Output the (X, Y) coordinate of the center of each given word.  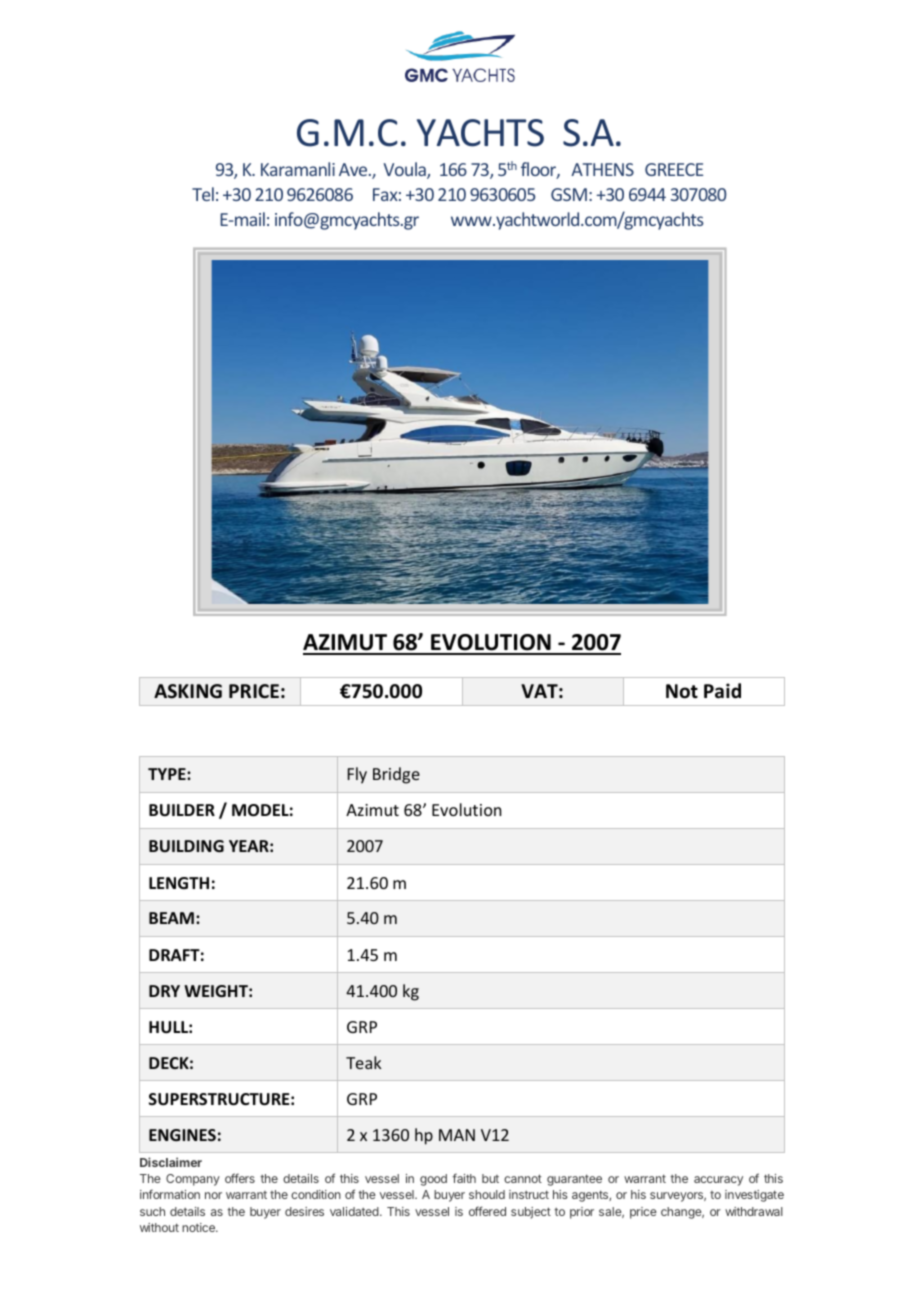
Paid (722, 691)
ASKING (188, 691)
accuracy (718, 1181)
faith (464, 1178)
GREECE (674, 169)
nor (213, 1195)
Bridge (396, 775)
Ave (354, 169)
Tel (203, 194)
